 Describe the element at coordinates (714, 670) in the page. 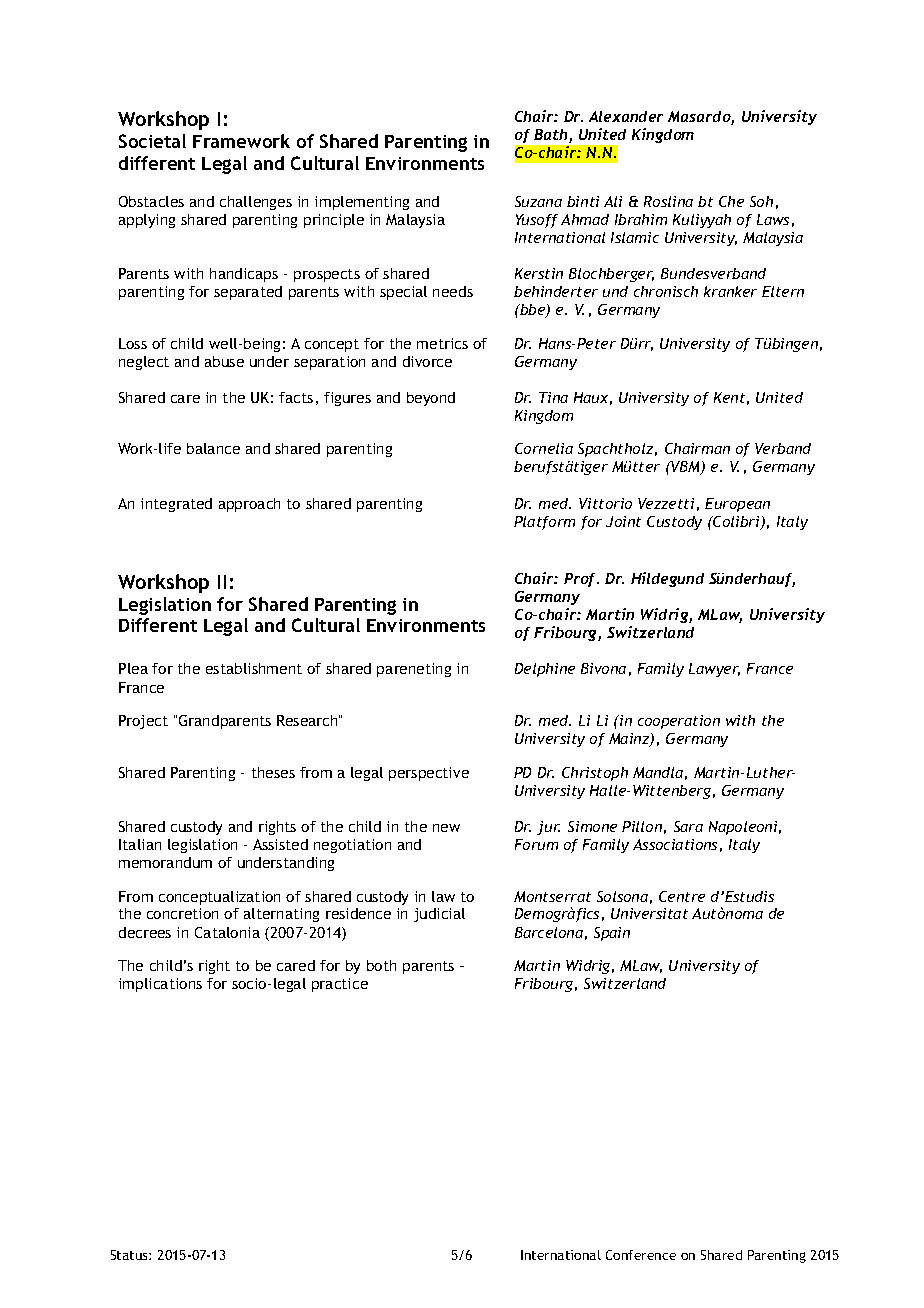

I see `Lawyer` at that location.
